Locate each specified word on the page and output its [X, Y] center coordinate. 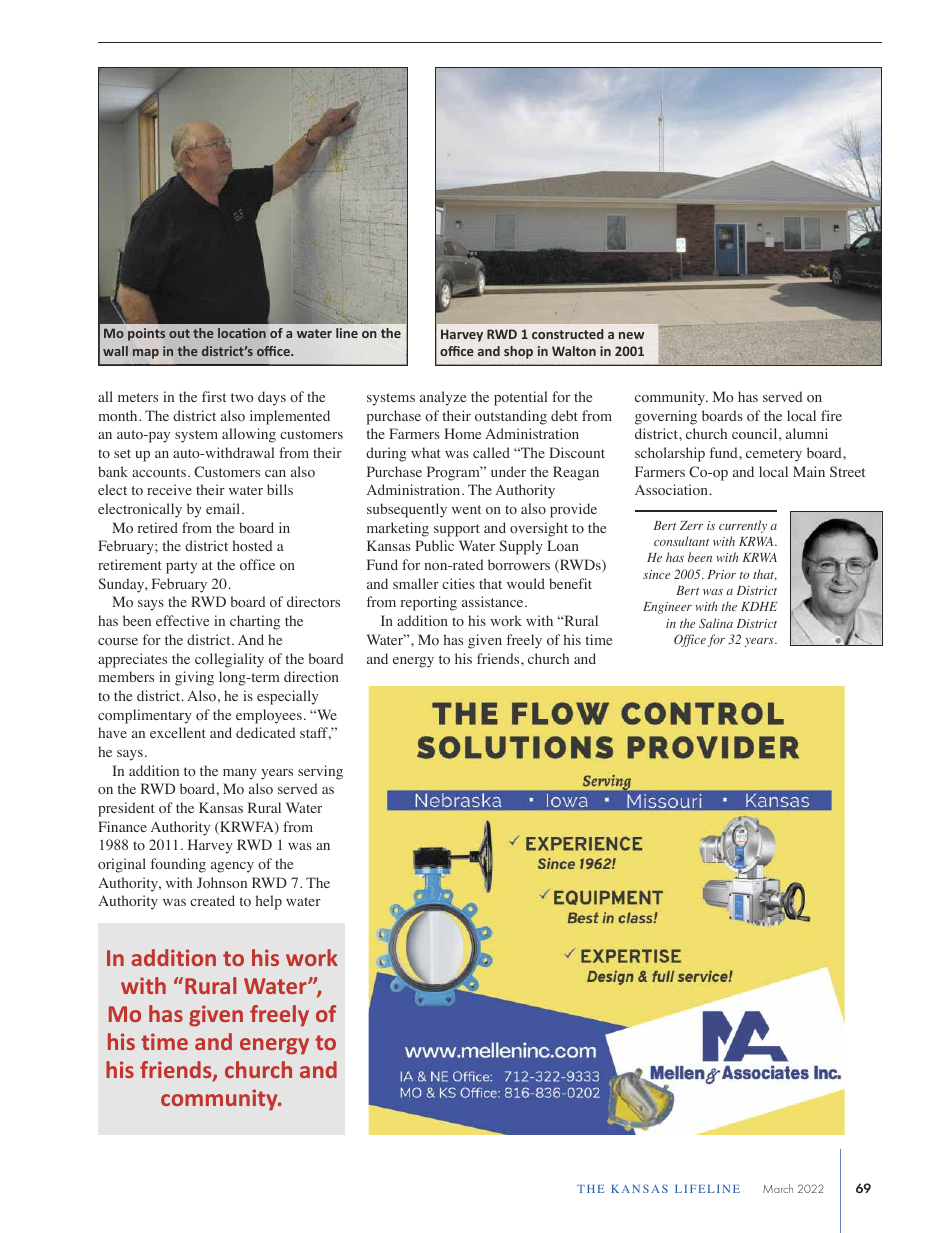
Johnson [222, 883]
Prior [721, 574]
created [212, 900]
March [778, 1188]
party [181, 567]
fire [831, 415]
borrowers [519, 565]
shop [518, 352]
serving [320, 772]
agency [232, 867]
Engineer [667, 608]
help [269, 902]
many [240, 774]
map [146, 354]
